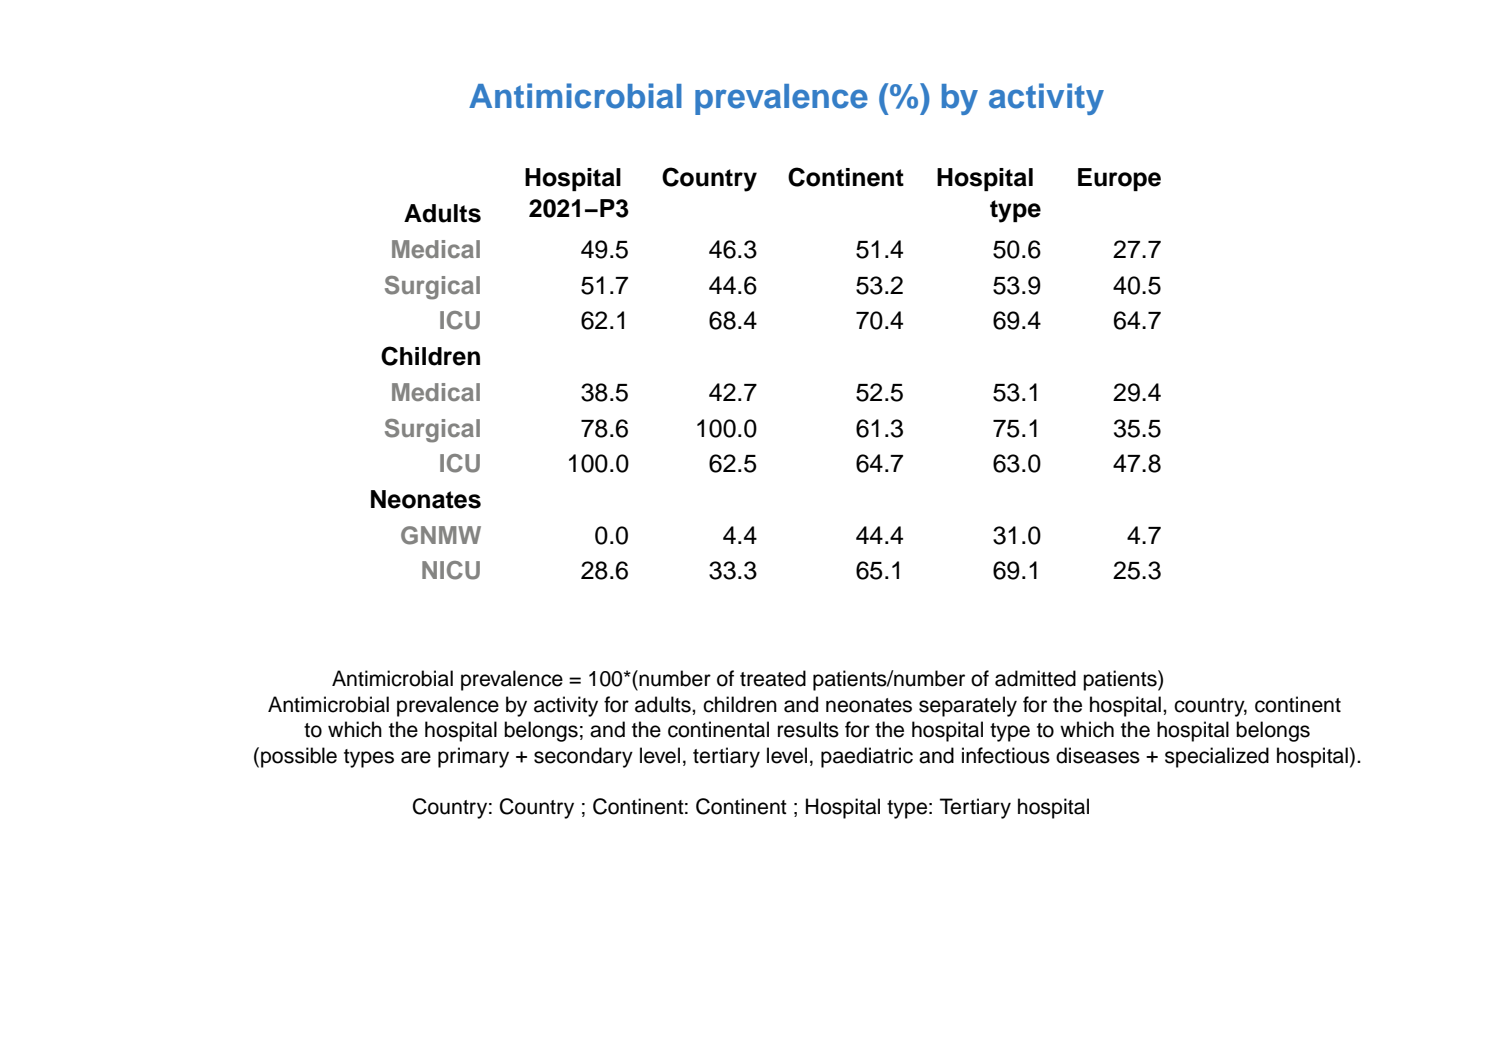 The height and width of the screenshot is (1058, 1495). I want to click on Europe, so click(1119, 179).
